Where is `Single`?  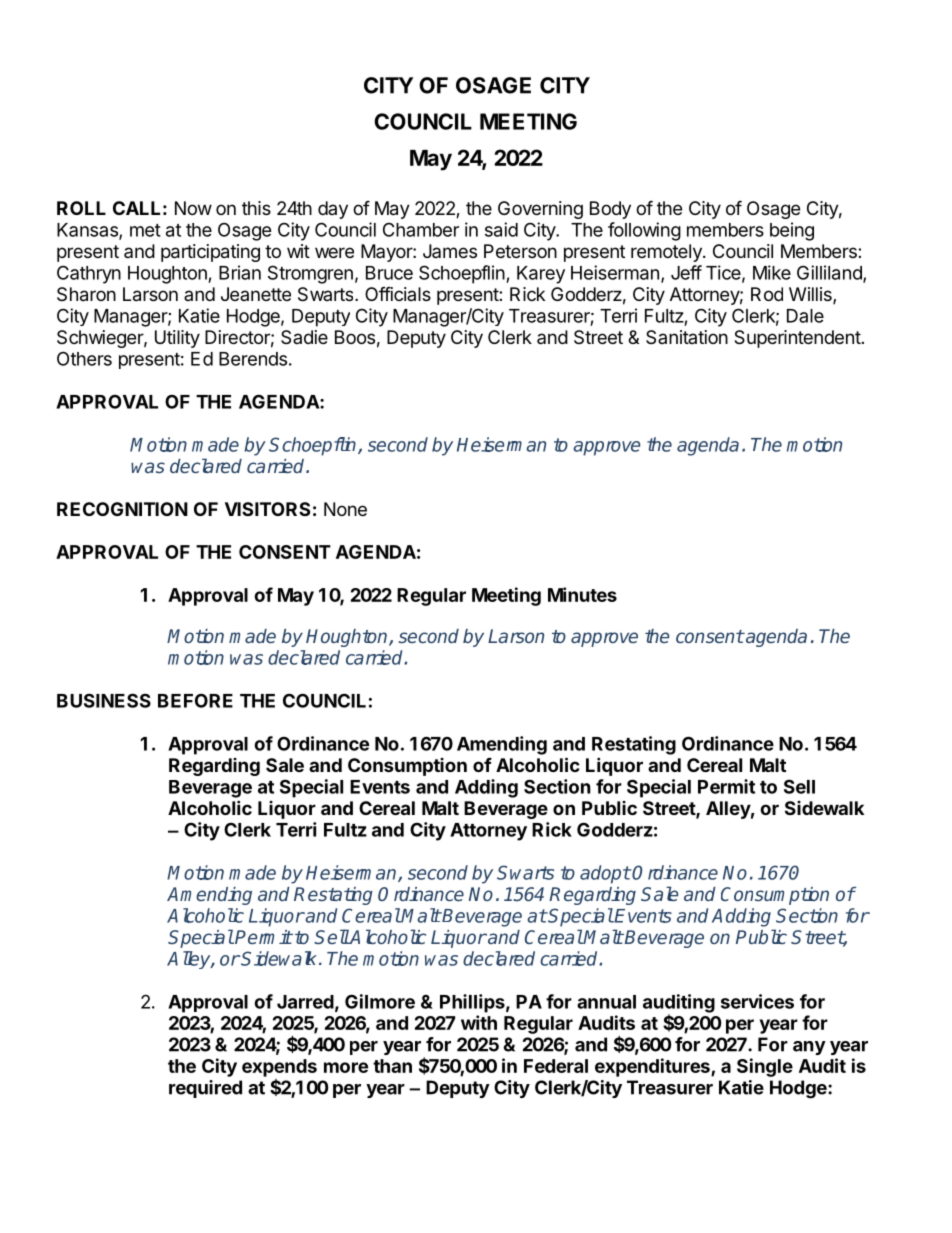 Single is located at coordinates (765, 1067).
